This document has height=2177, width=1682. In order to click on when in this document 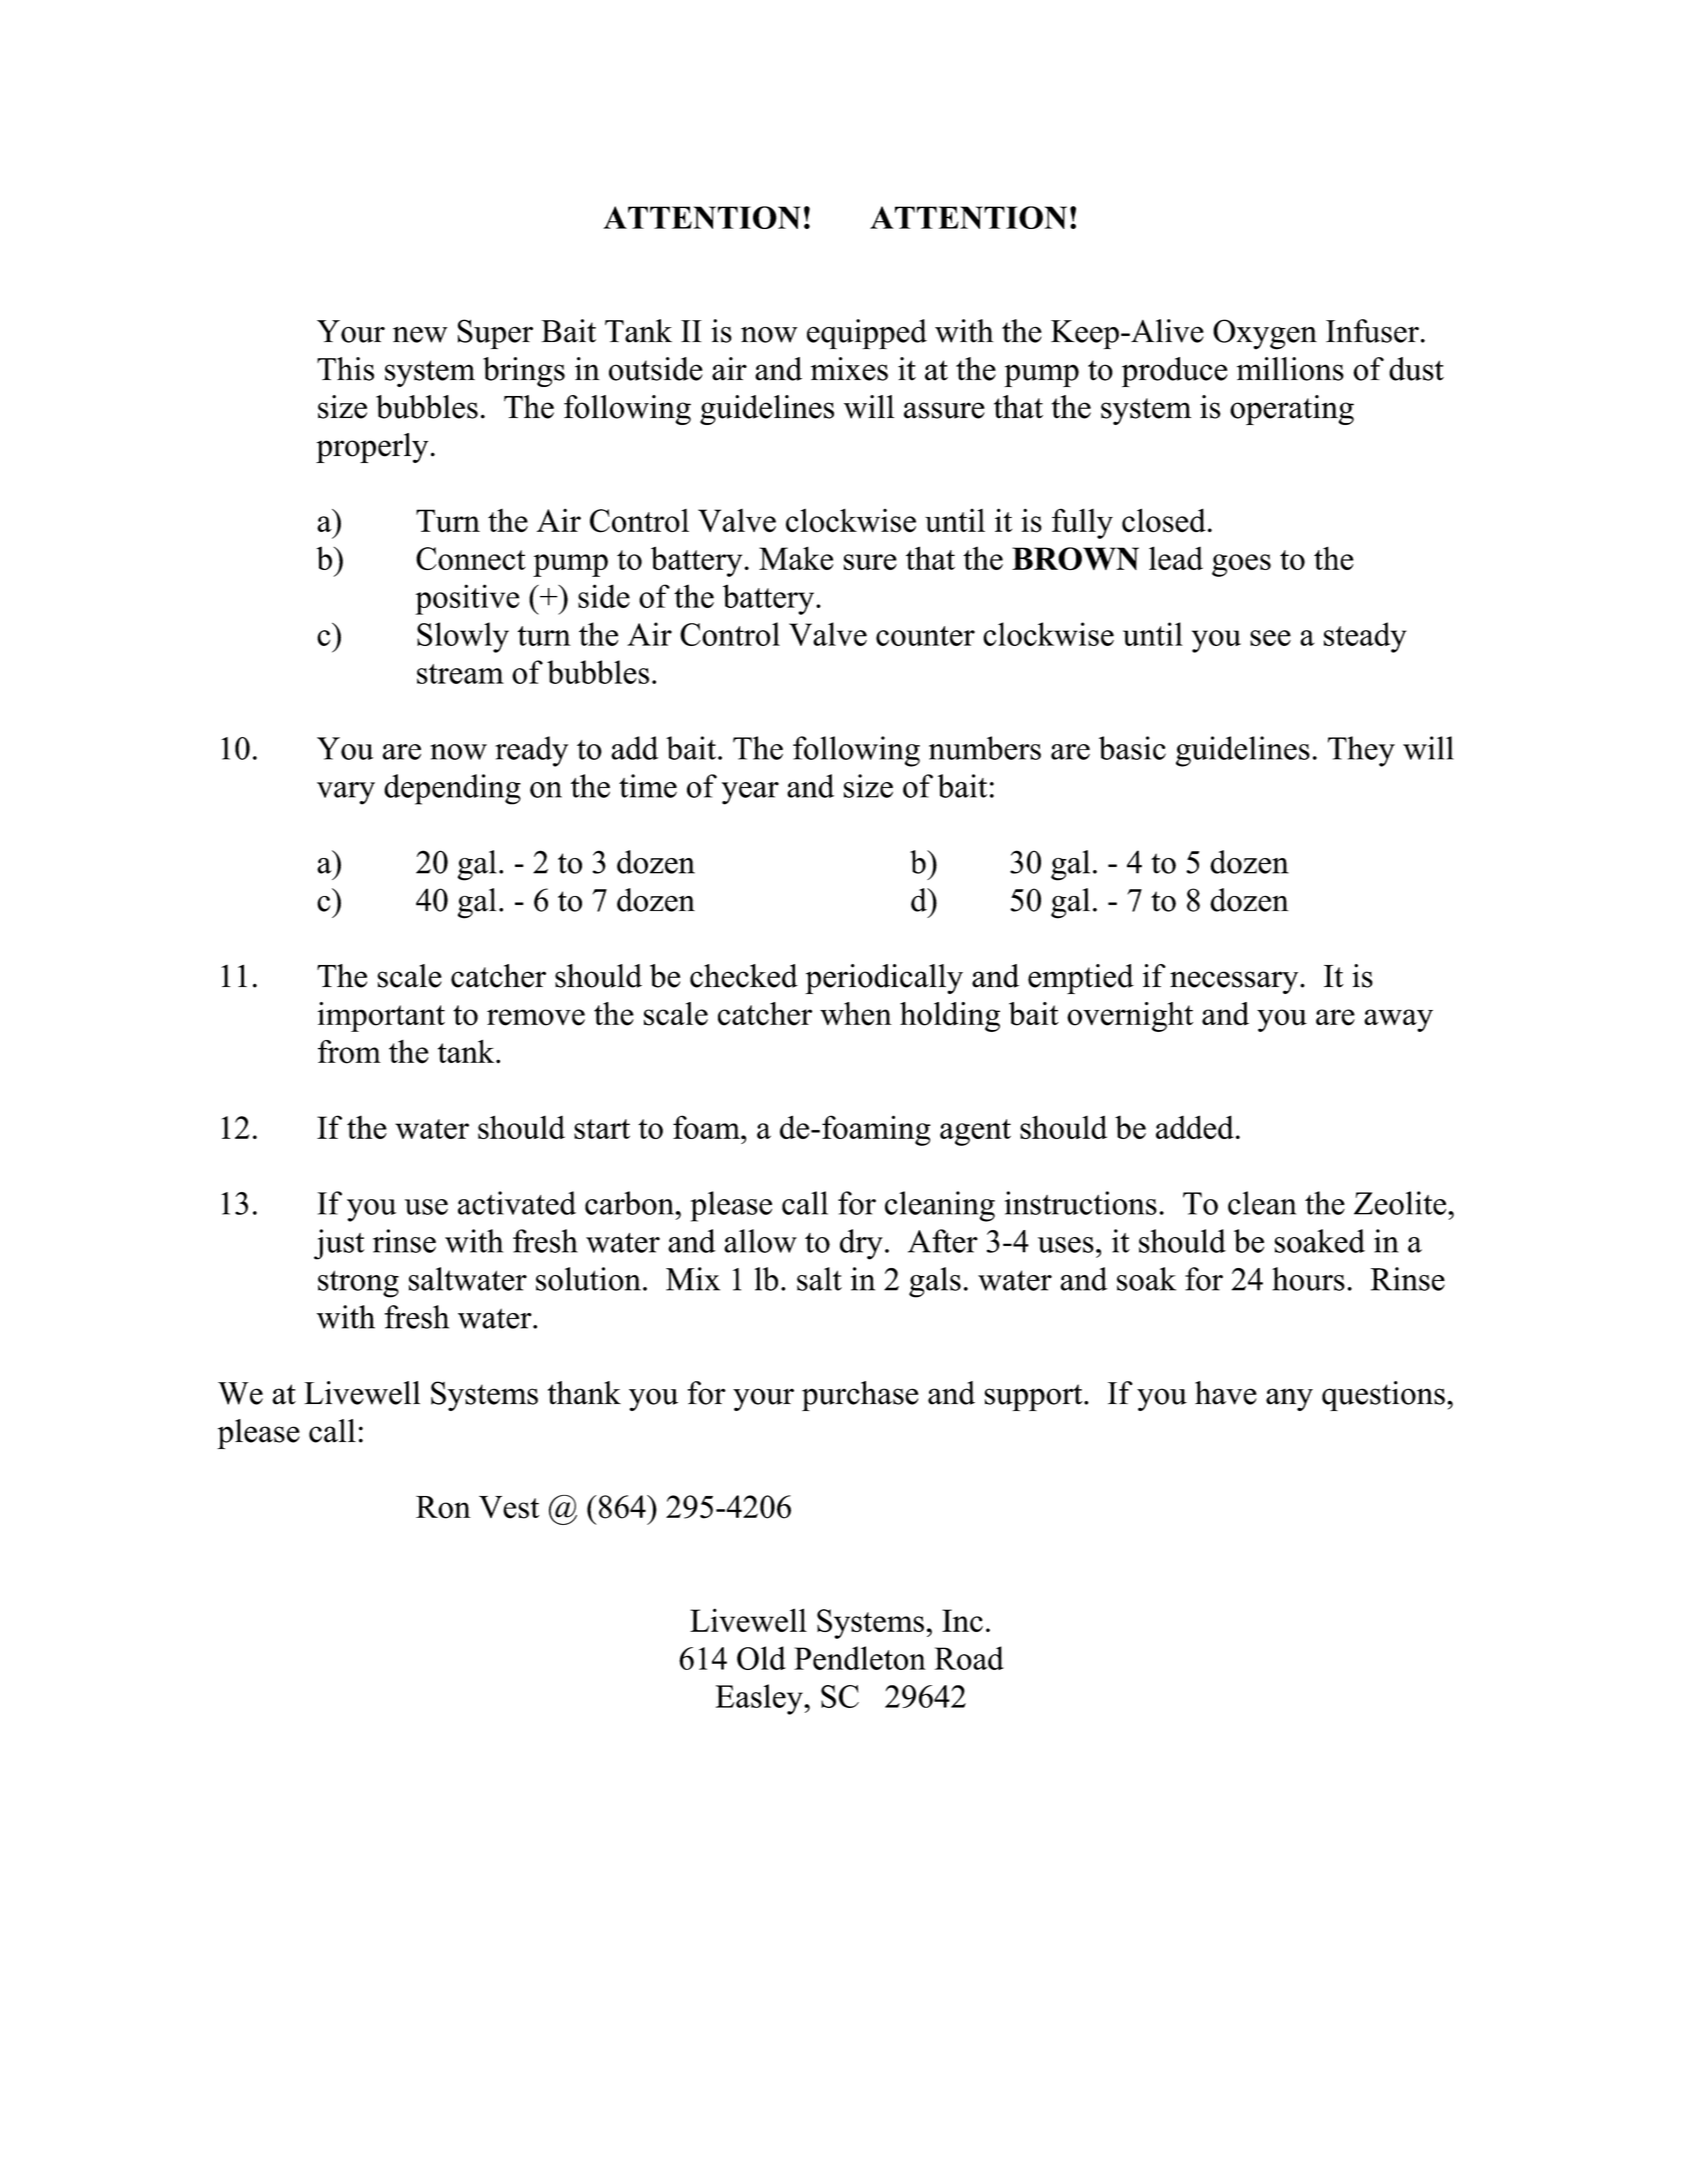, I will do `click(856, 1014)`.
